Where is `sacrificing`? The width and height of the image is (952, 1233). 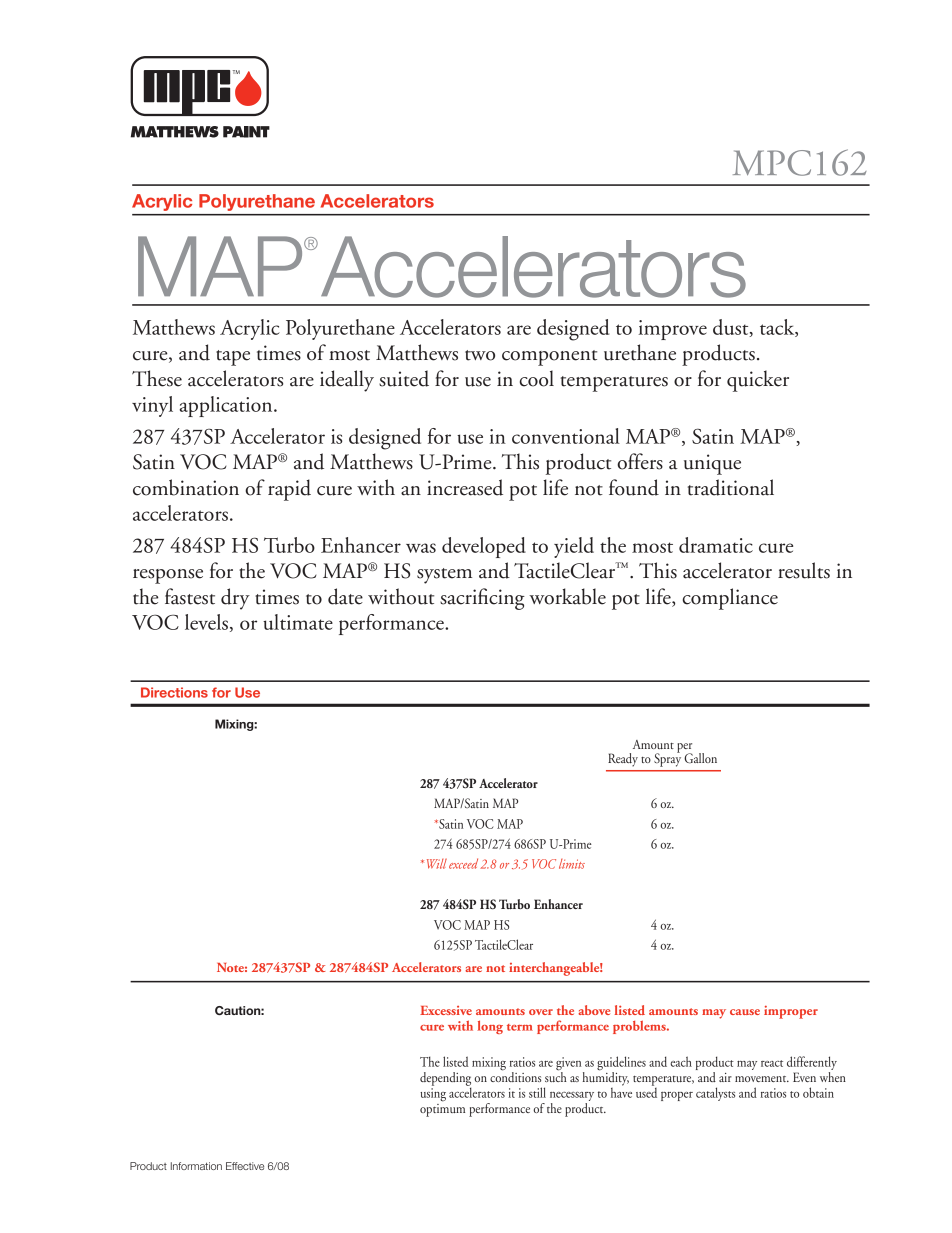
sacrificing is located at coordinates (482, 599).
